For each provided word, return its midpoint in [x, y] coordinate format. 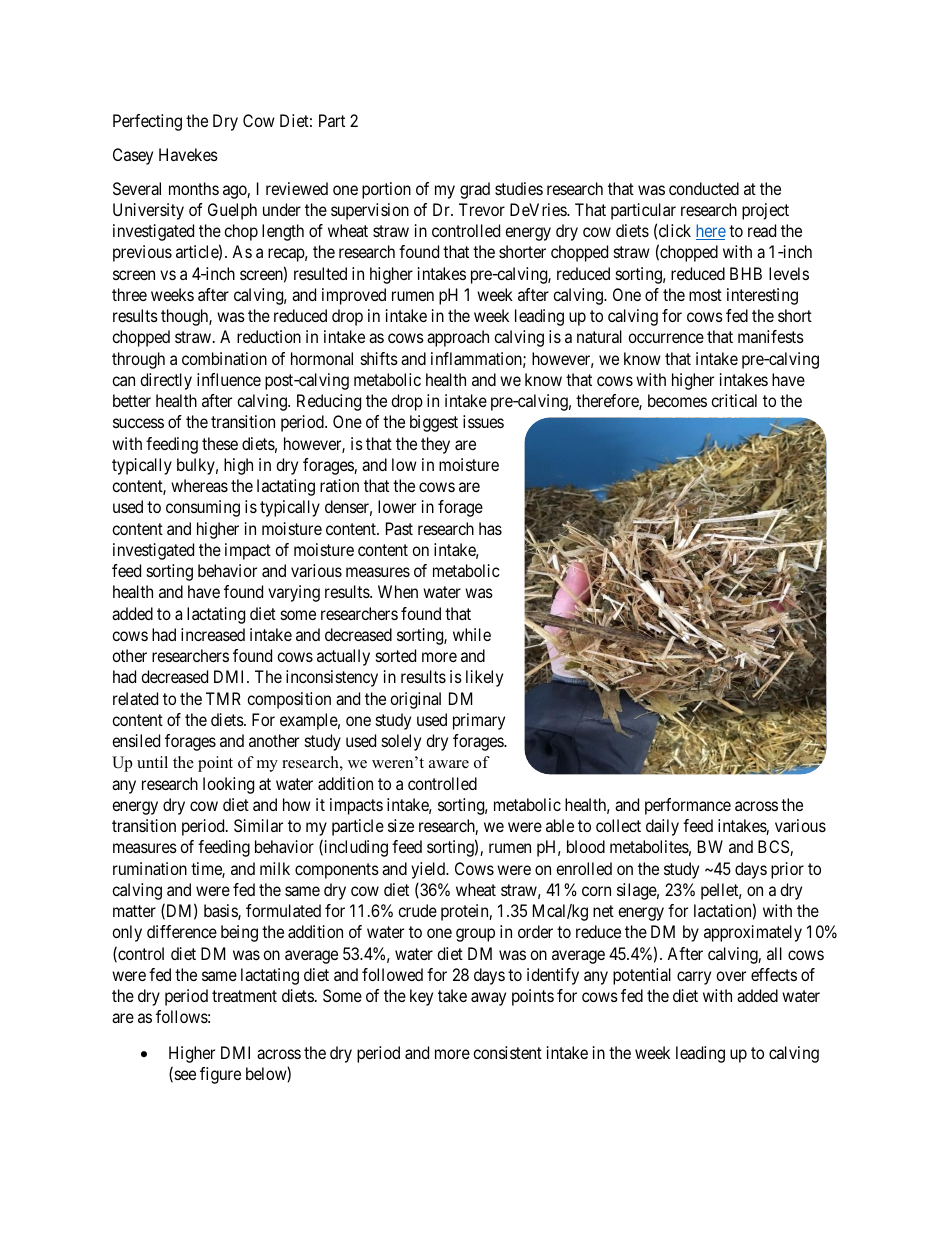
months [194, 188]
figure [220, 1075]
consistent [507, 1052]
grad [475, 190]
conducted [704, 188]
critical [734, 400]
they [435, 445]
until [152, 762]
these [220, 443]
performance [688, 806]
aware [449, 764]
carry [694, 978]
